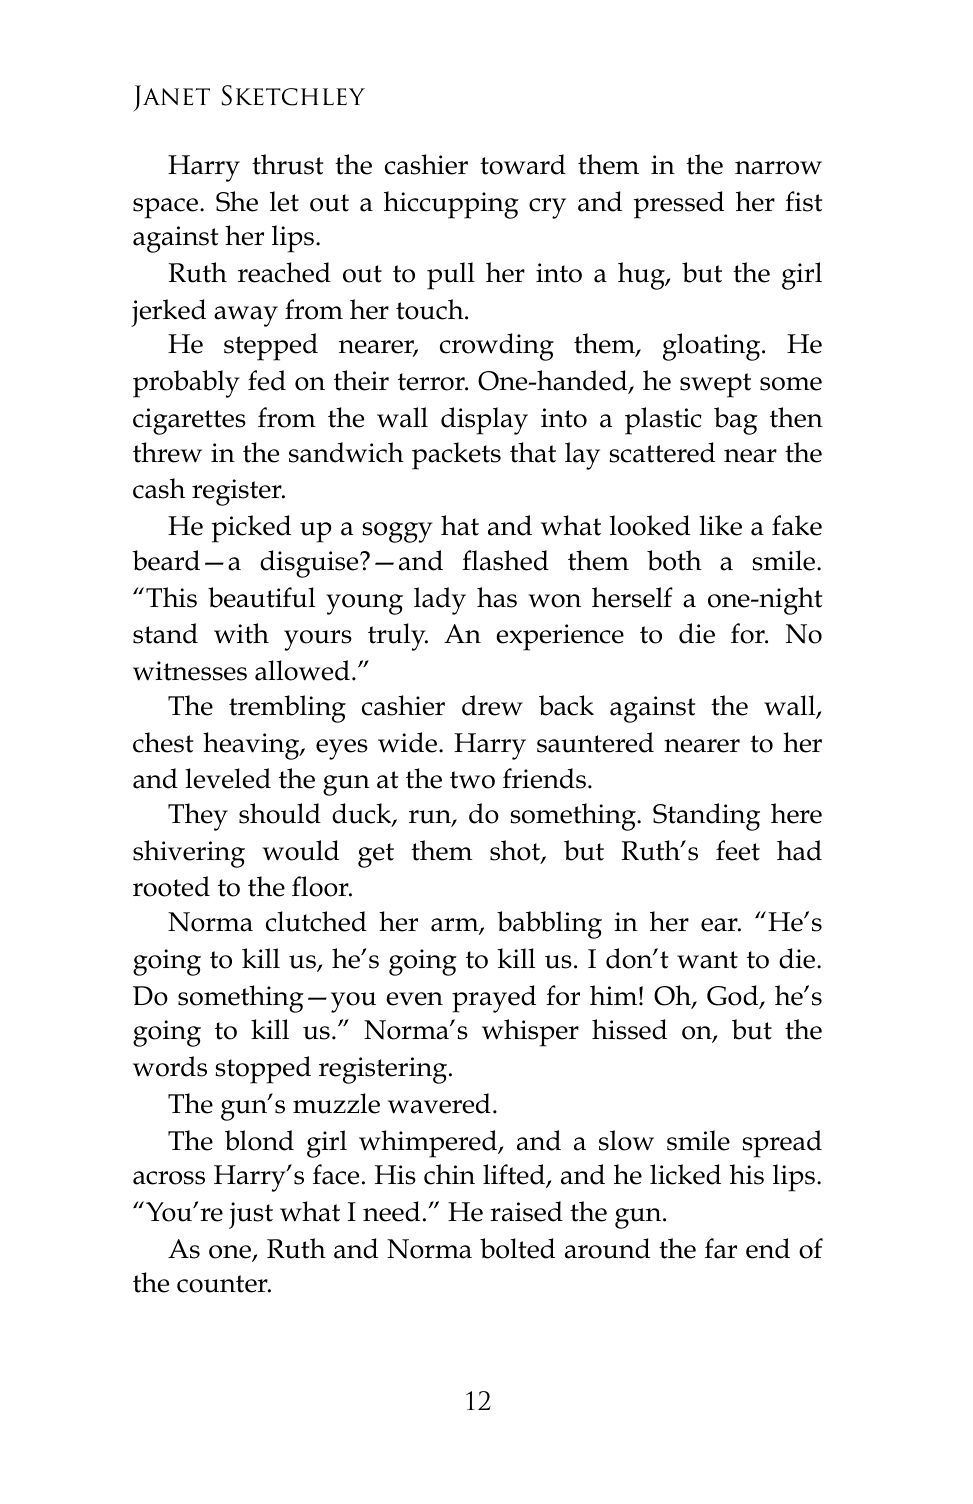  Describe the element at coordinates (523, 164) in the screenshot. I see `toward` at that location.
